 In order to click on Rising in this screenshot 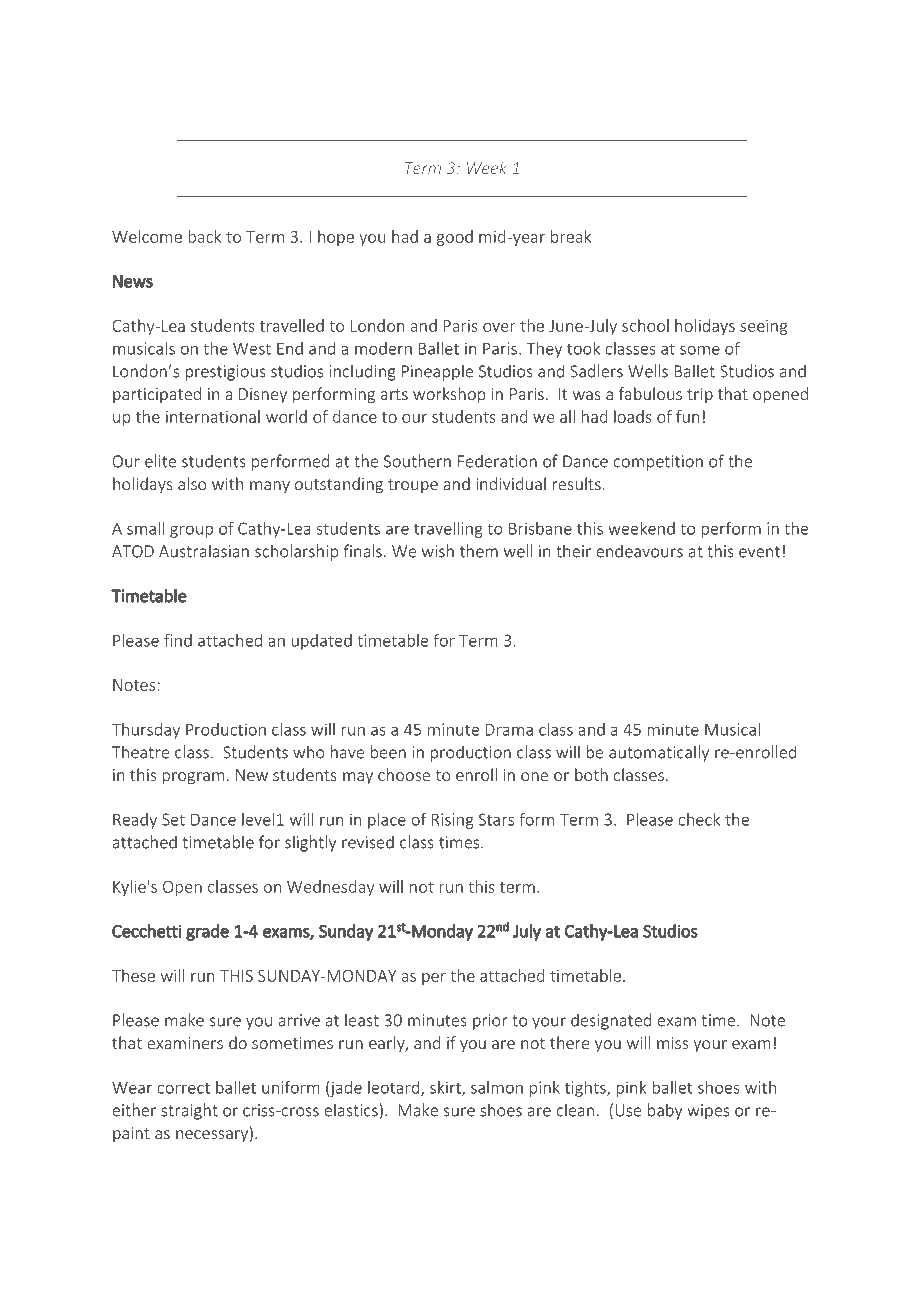, I will do `click(453, 821)`.
